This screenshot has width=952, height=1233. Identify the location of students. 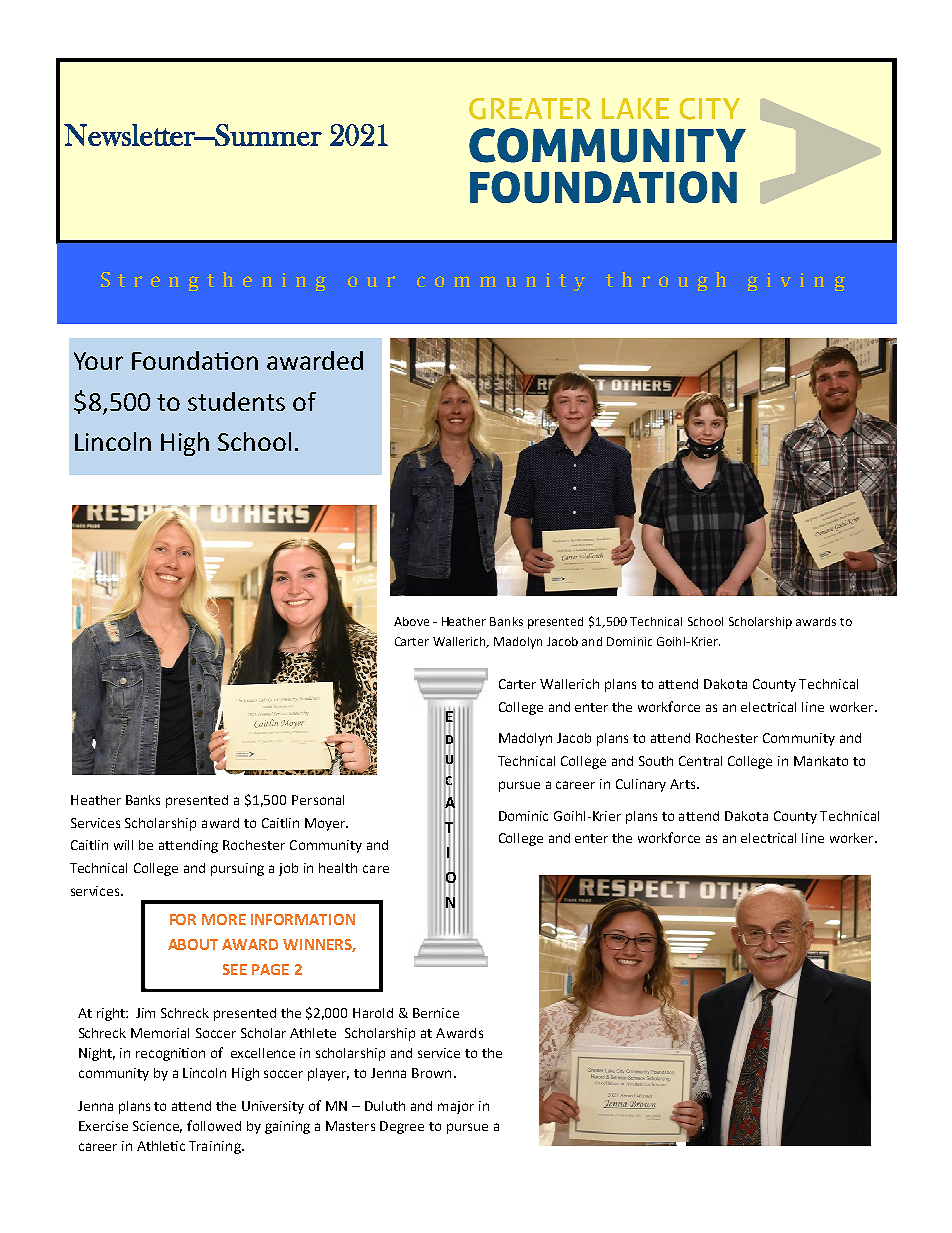
(236, 401).
